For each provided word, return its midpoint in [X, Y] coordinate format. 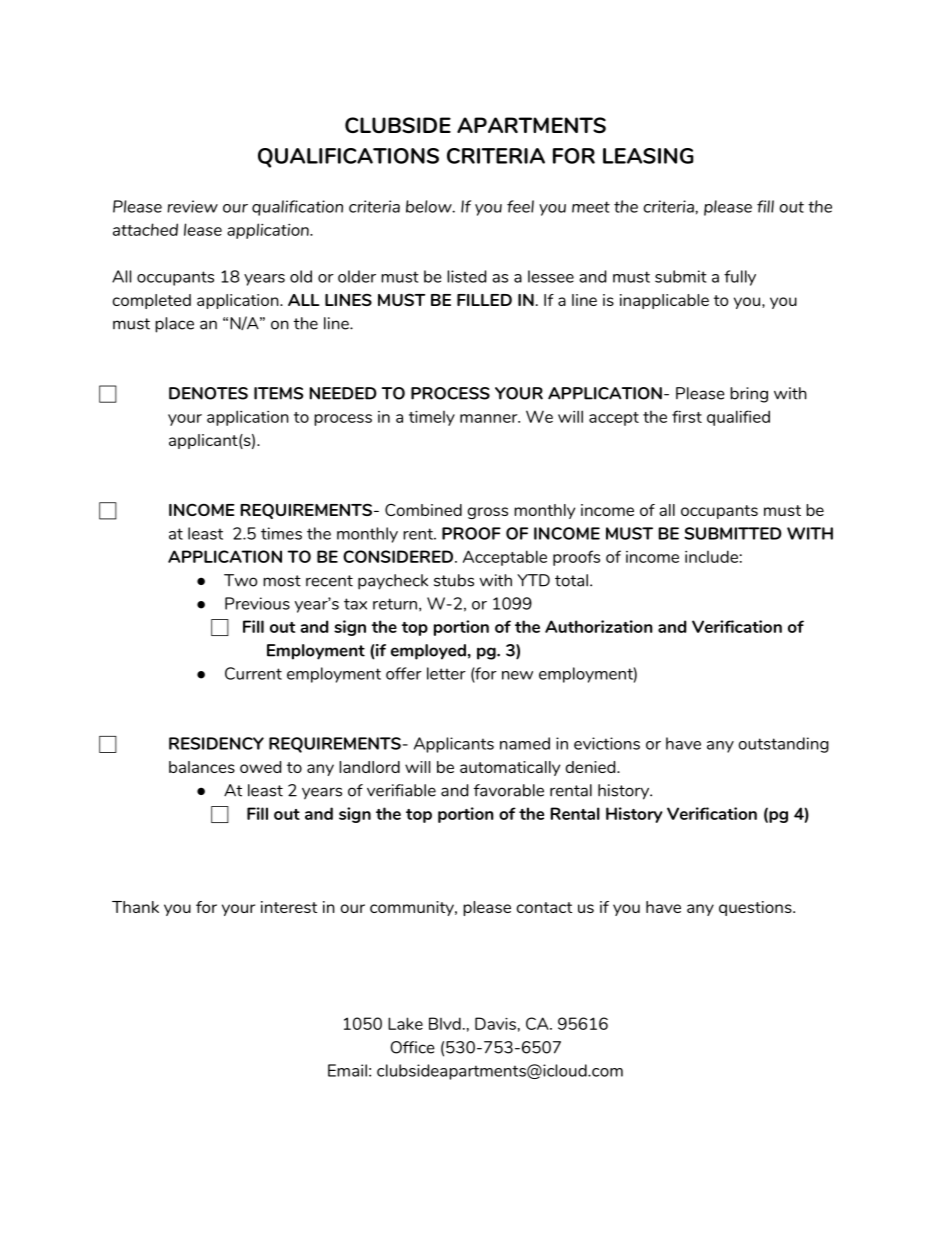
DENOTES [208, 393]
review [192, 206]
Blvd [445, 1023]
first [687, 416]
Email [347, 1070]
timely [432, 418]
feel [520, 206]
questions [756, 908]
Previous [257, 603]
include [711, 556]
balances [202, 767]
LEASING [648, 156]
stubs [454, 580]
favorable [509, 790]
